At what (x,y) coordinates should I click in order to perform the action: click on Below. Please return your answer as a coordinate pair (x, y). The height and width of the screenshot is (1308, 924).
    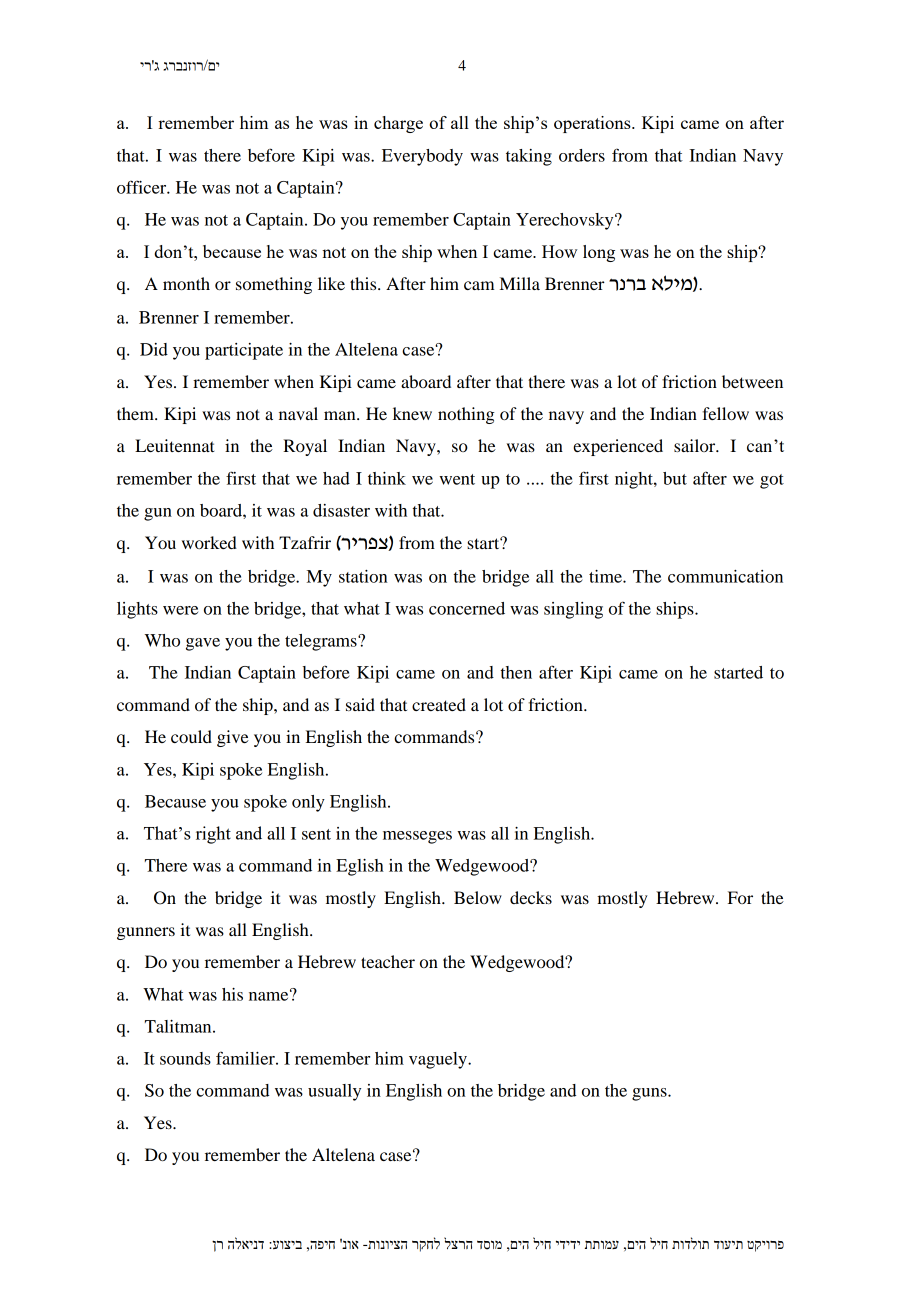
    Looking at the image, I should click on (478, 897).
